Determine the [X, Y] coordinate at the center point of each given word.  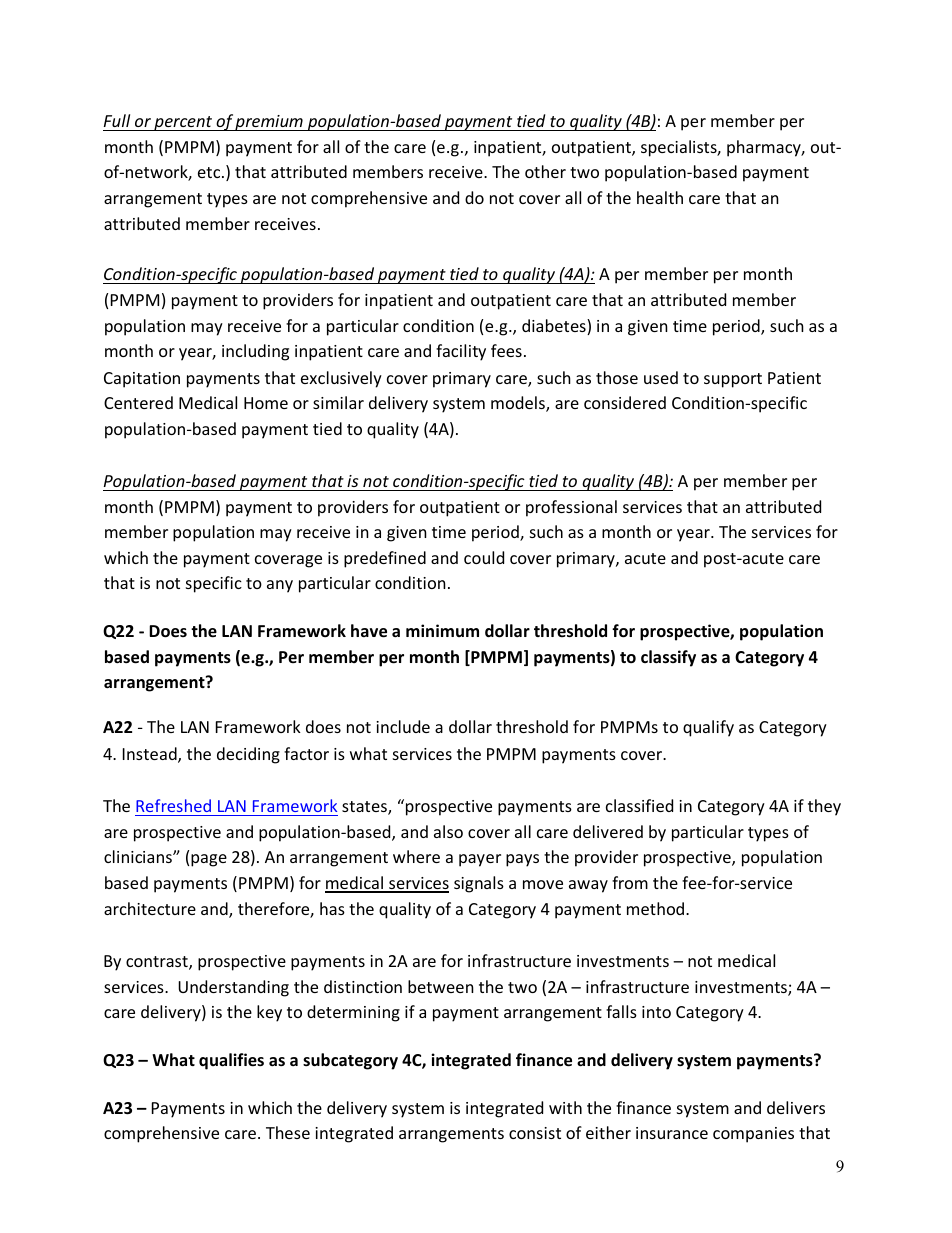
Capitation [142, 380]
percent [183, 123]
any [280, 586]
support [733, 380]
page [209, 860]
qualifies [231, 1061]
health [660, 197]
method [657, 908]
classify [668, 658]
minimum [442, 630]
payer [480, 860]
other [545, 171]
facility [461, 352]
